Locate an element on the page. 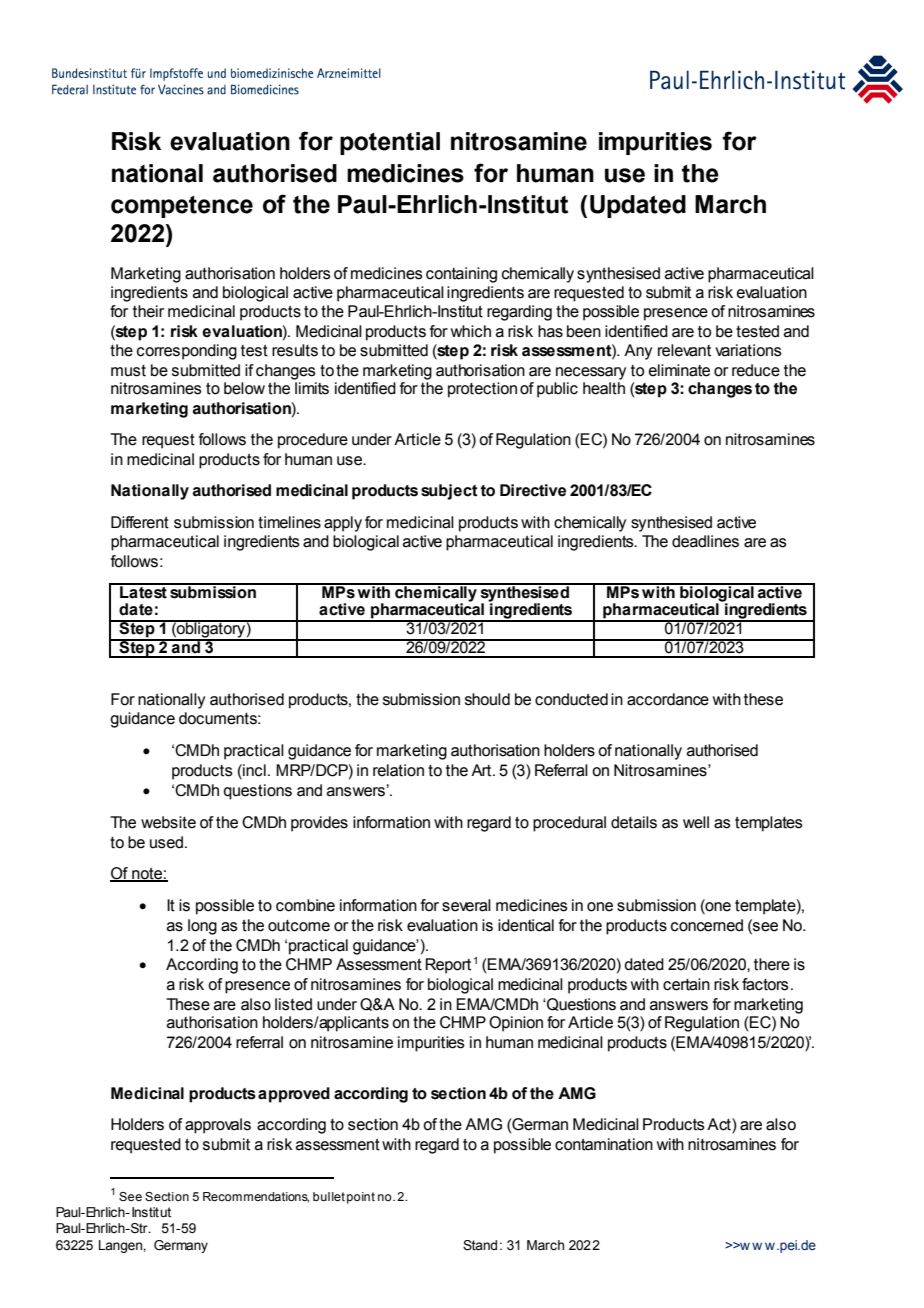 Image resolution: width=924 pixels, height=1308 pixels. contamination is located at coordinates (604, 1144).
